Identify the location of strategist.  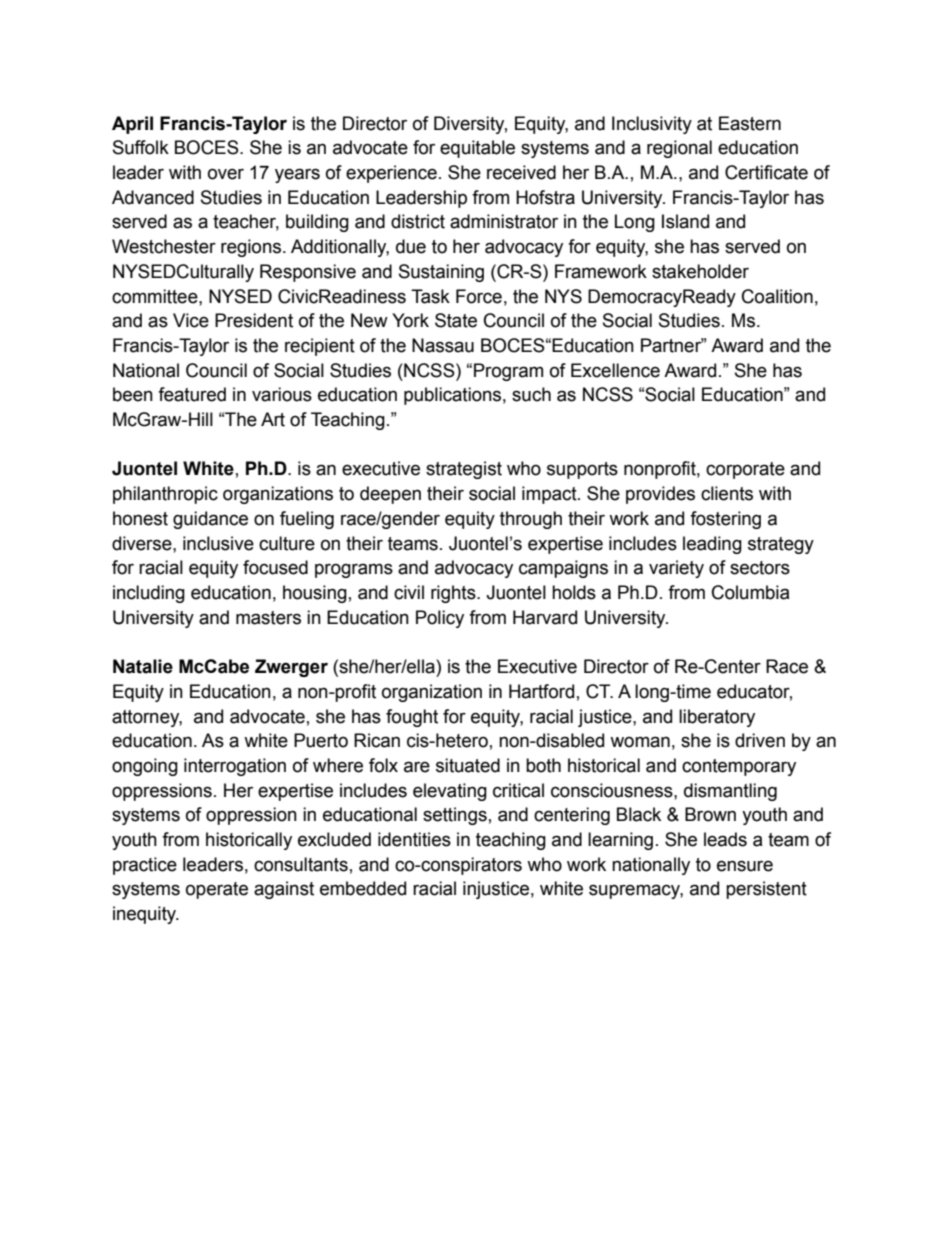
(464, 470).
